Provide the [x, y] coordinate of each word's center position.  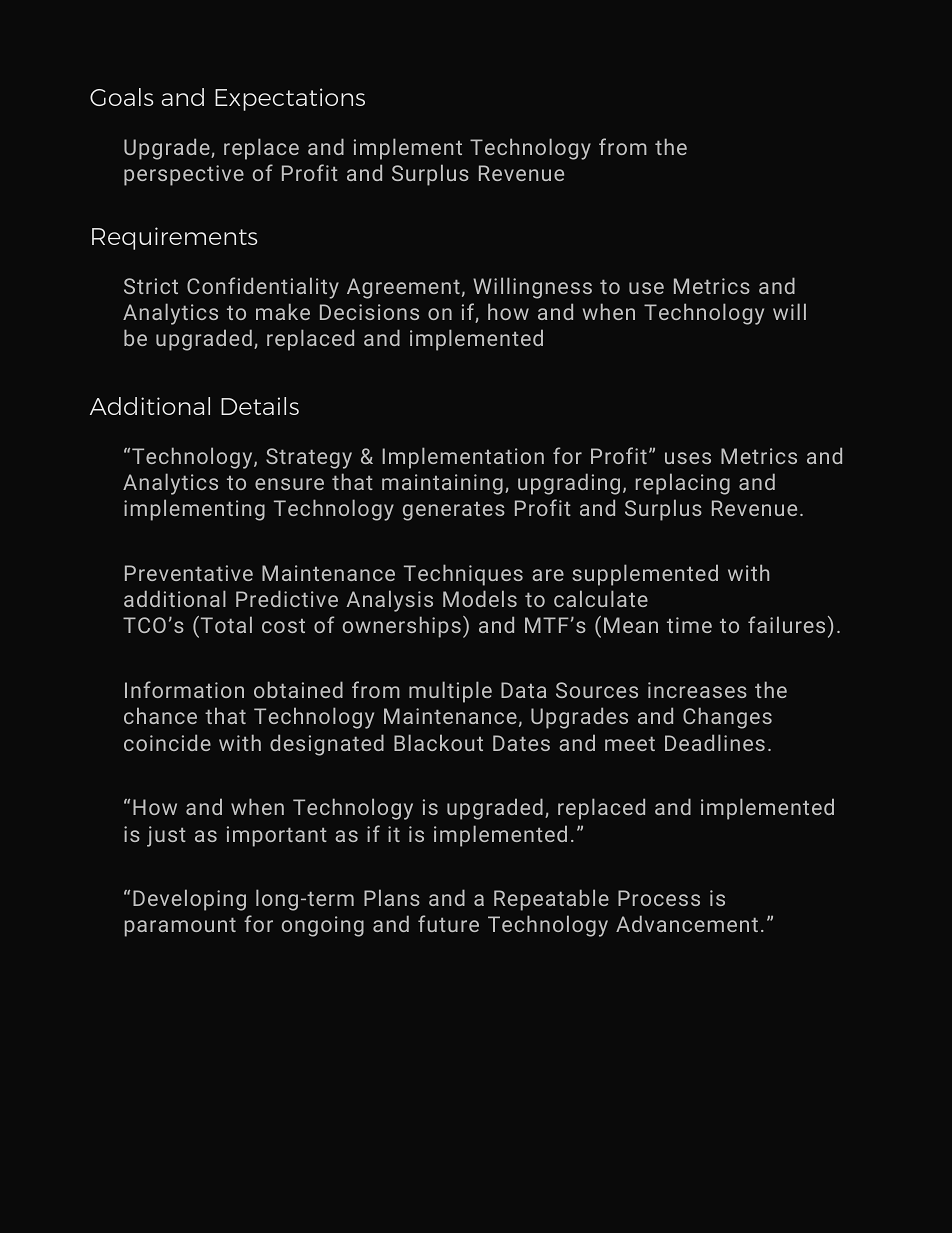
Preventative [189, 573]
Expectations [290, 99]
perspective [184, 175]
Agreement [403, 288]
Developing [189, 900]
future [448, 923]
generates [454, 511]
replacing [683, 484]
